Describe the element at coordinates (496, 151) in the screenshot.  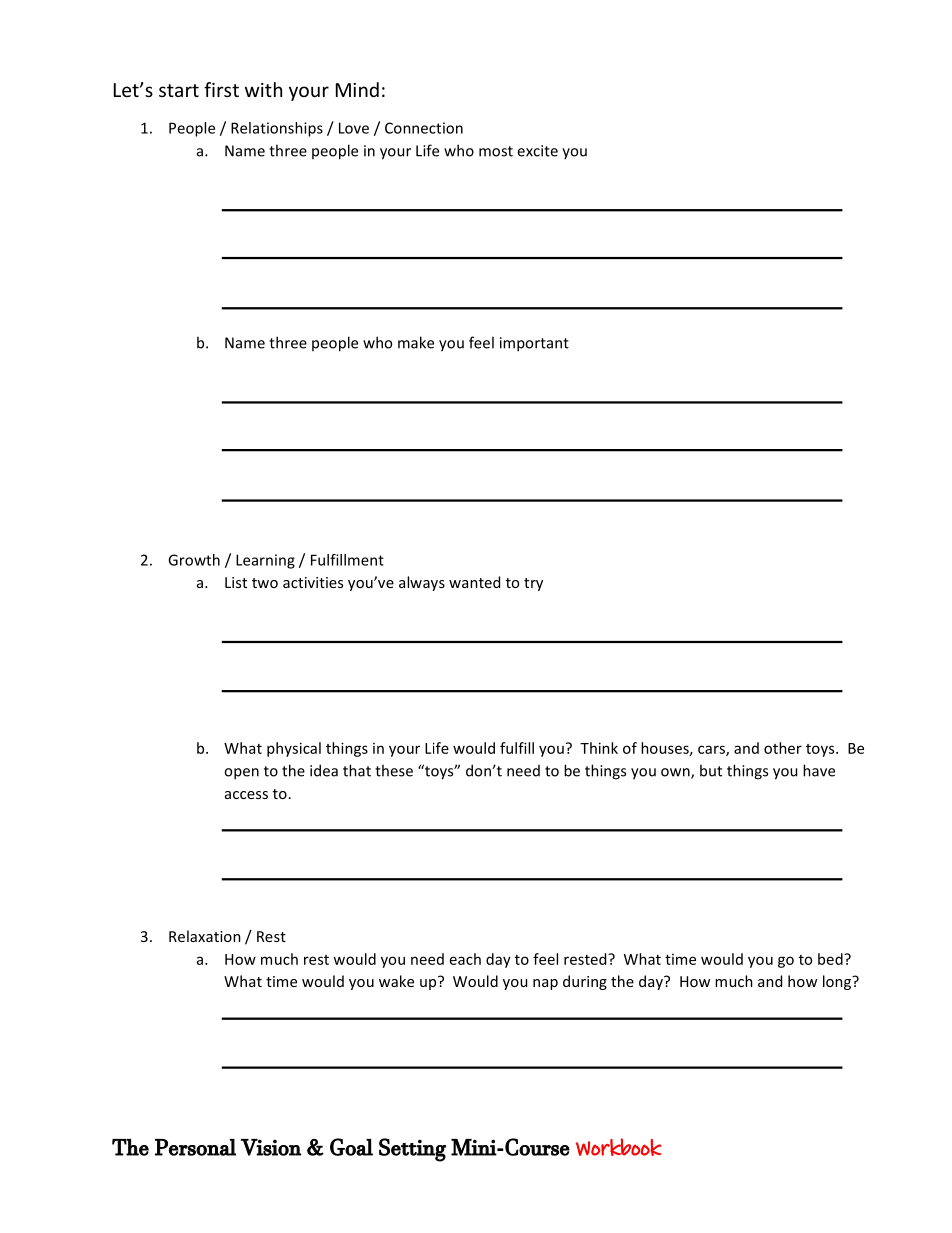
I see `most` at that location.
